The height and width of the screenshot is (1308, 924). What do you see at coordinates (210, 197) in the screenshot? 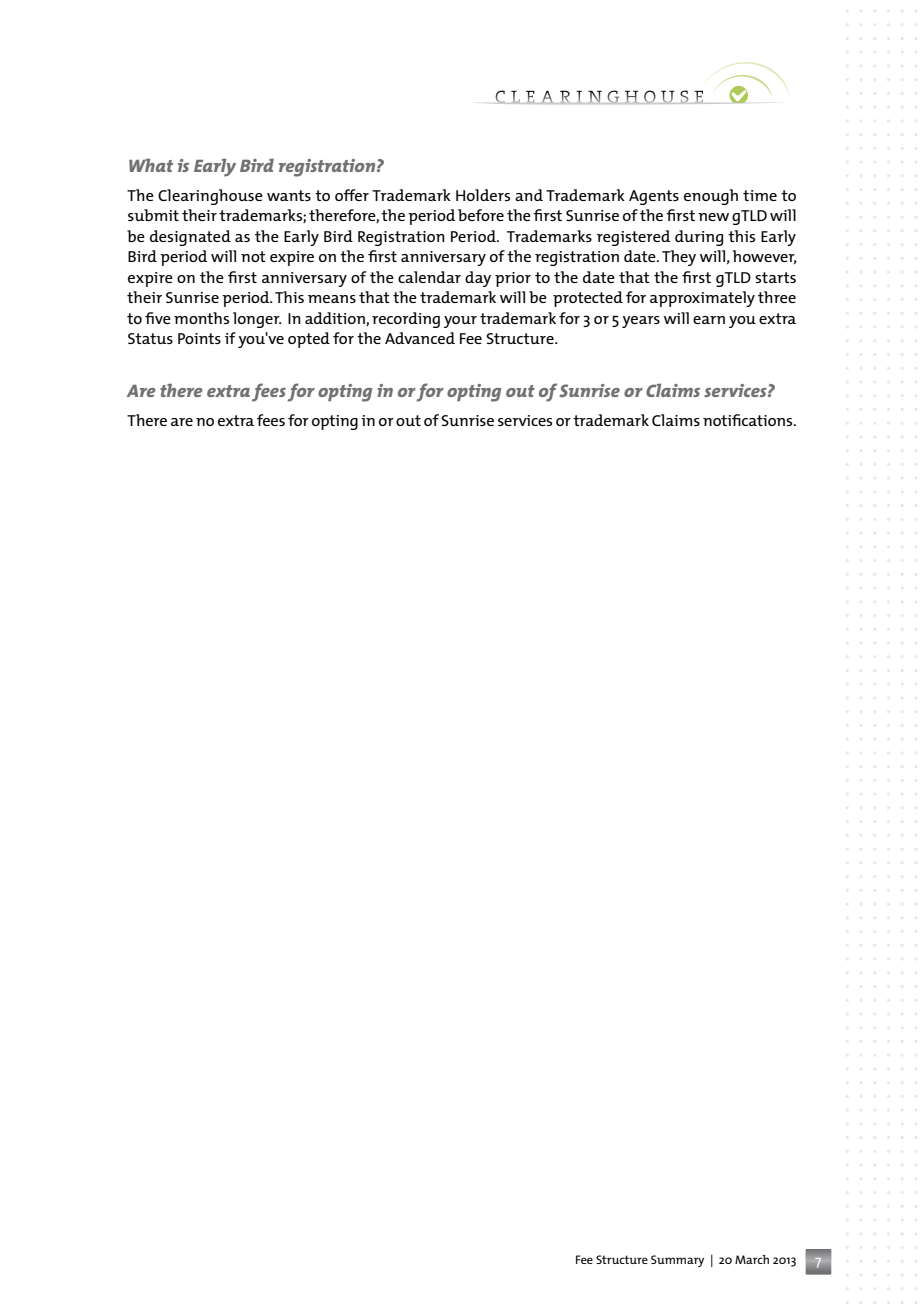
I see `Clearinghouse` at bounding box center [210, 197].
